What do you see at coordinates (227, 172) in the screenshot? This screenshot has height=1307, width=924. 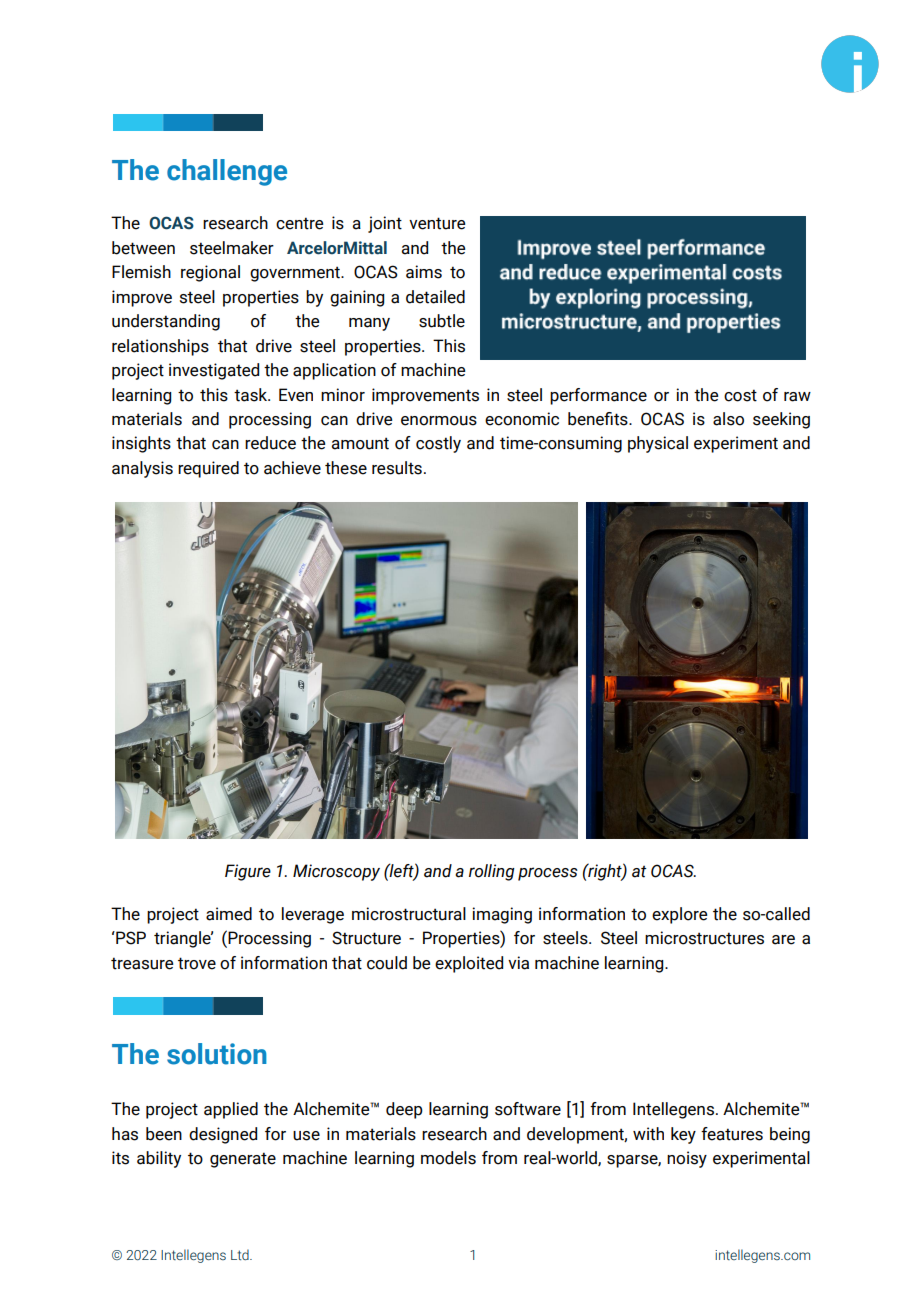 I see `challenge` at bounding box center [227, 172].
